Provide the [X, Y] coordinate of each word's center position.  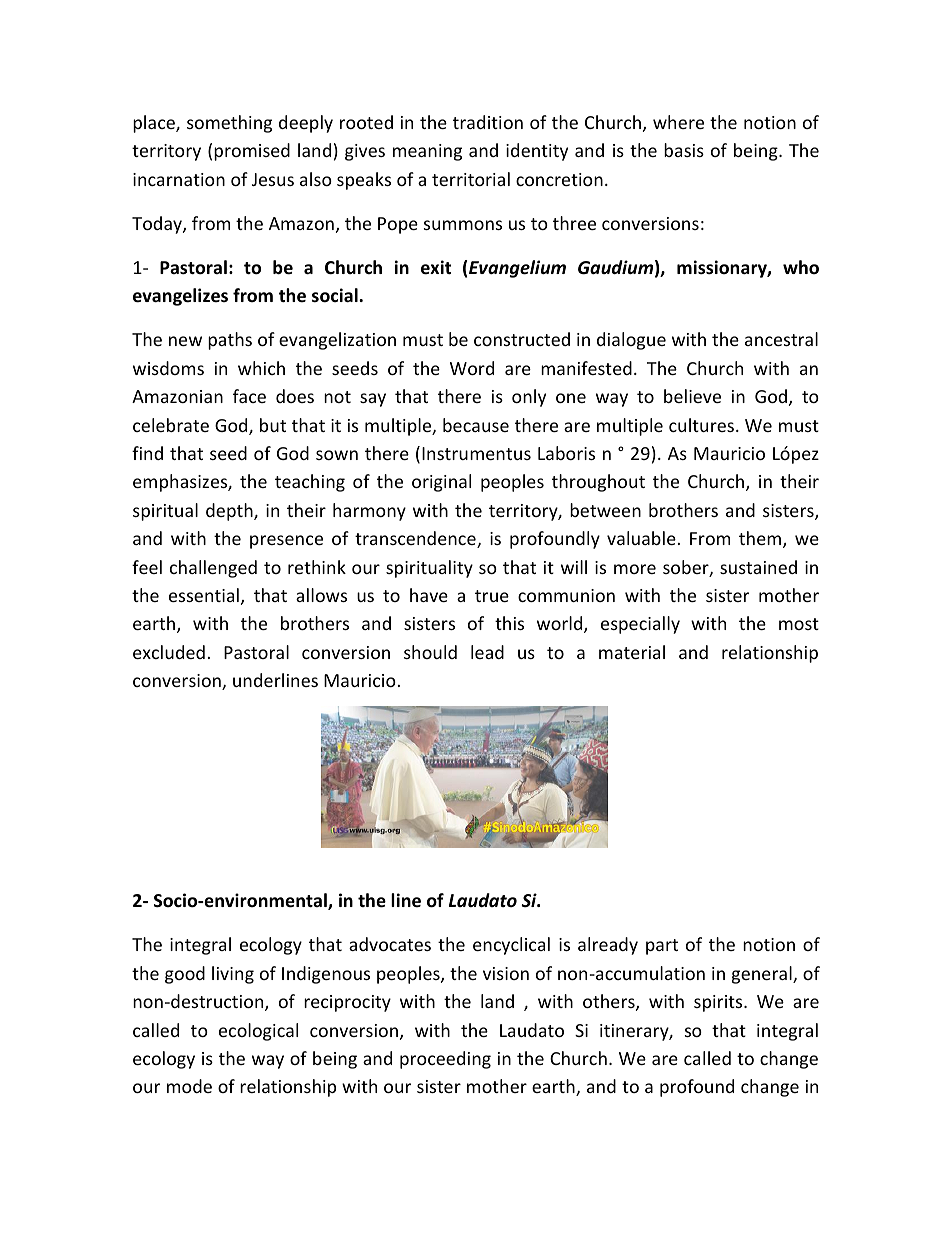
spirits [719, 1003]
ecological [258, 1032]
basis [684, 150]
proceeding [445, 1060]
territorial [471, 179]
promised [252, 152]
